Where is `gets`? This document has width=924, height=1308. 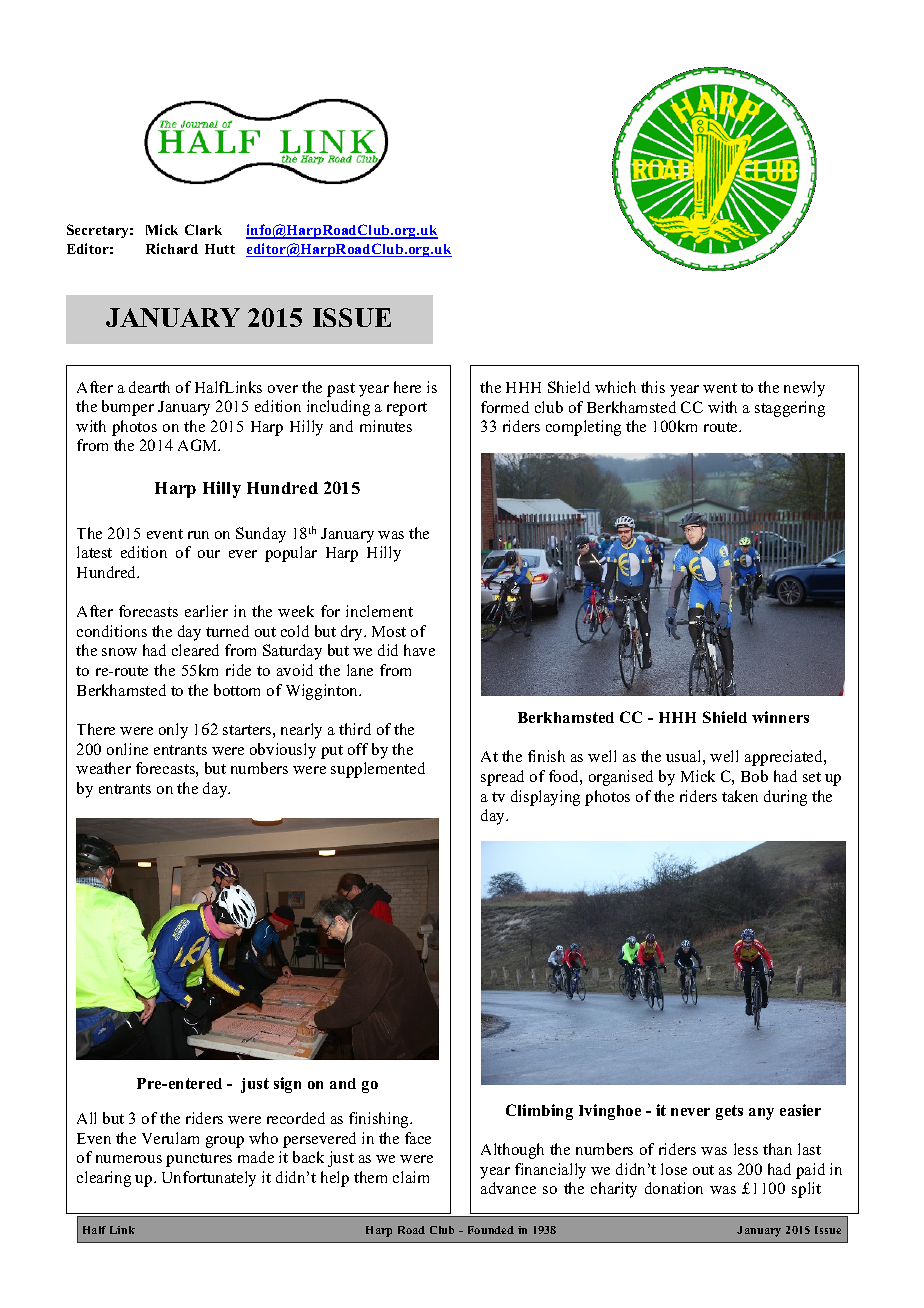
gets is located at coordinates (729, 1112).
